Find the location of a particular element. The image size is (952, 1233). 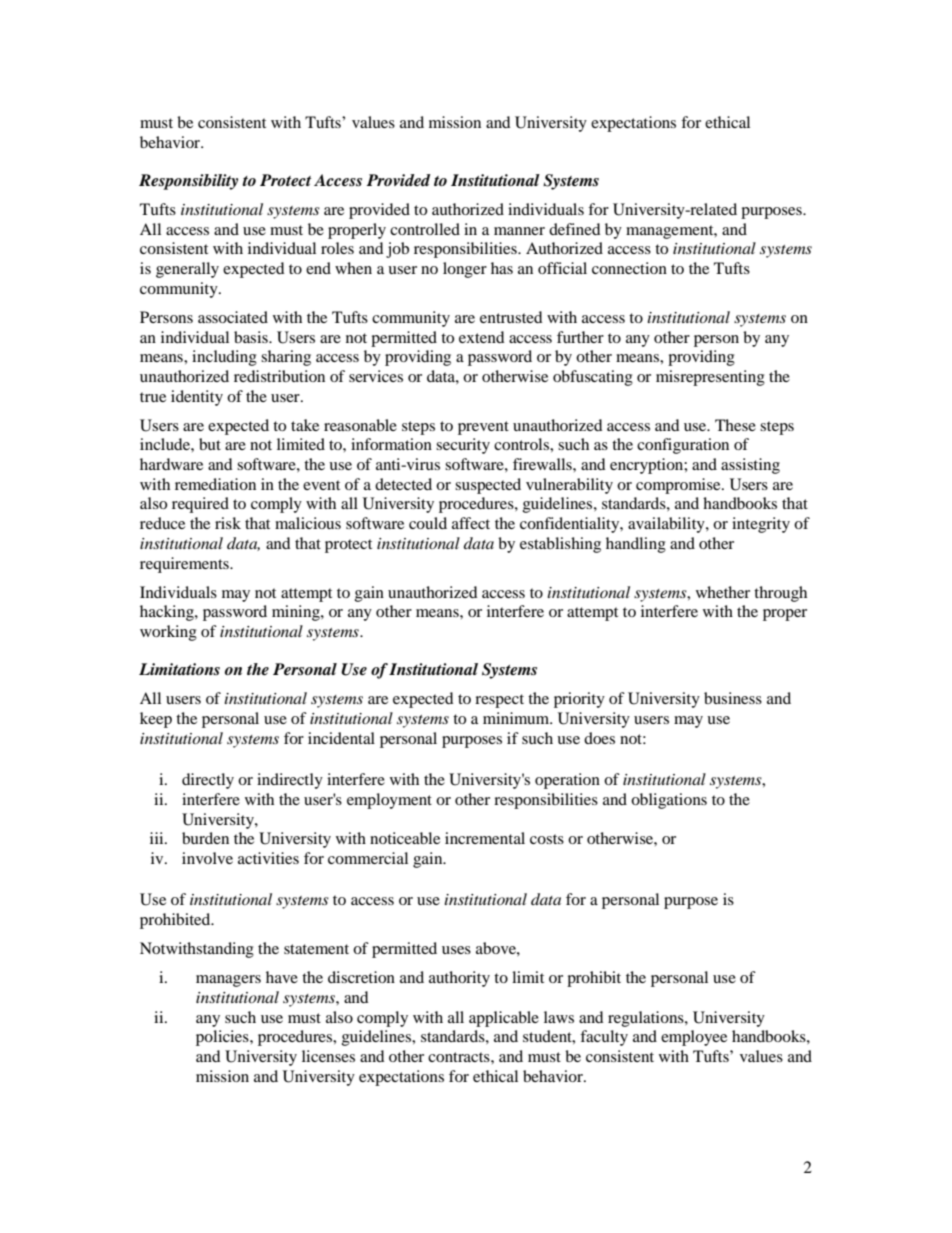

Responsibility is located at coordinates (188, 182).
